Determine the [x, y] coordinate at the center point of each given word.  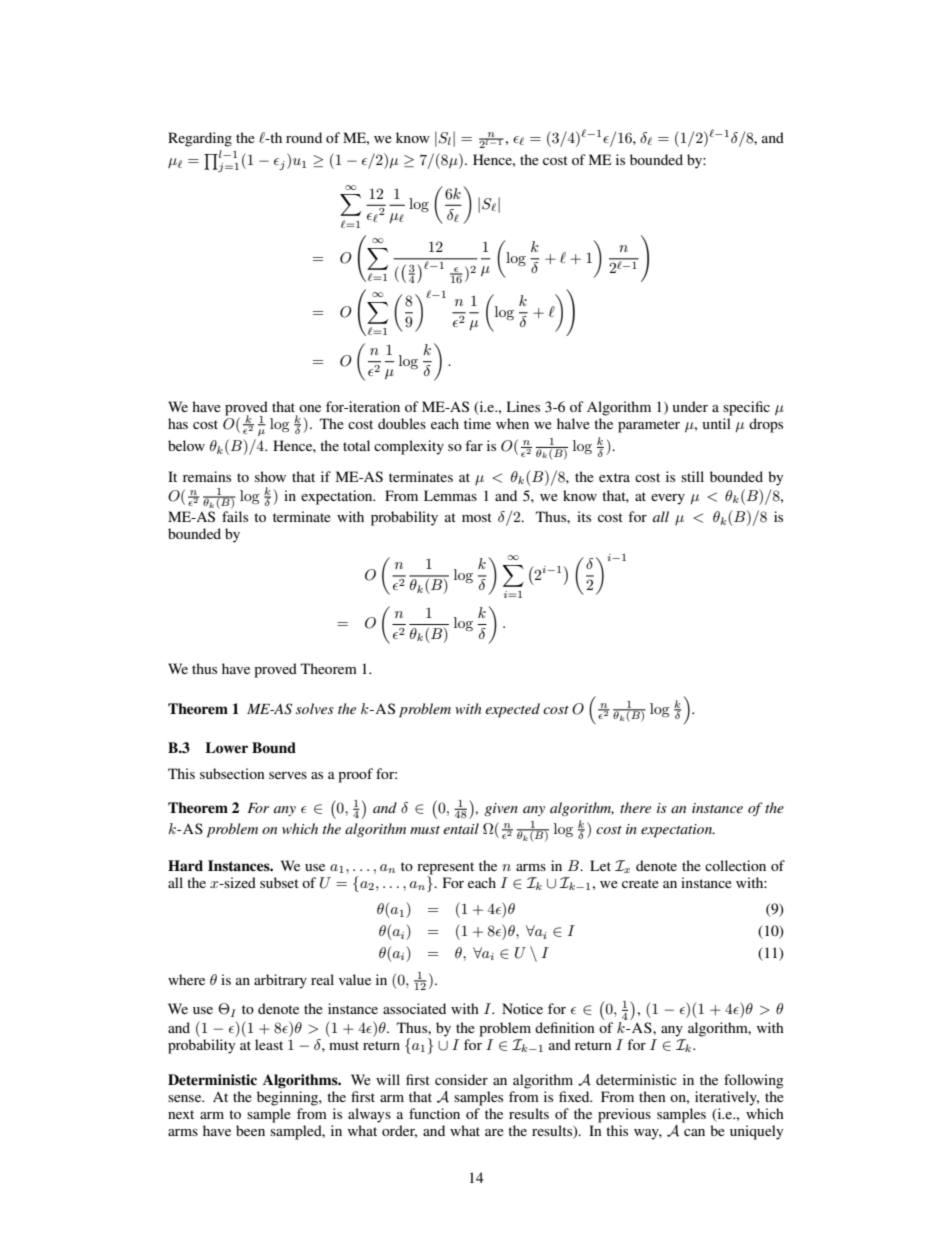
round [304, 137]
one [310, 408]
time [477, 423]
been [250, 1130]
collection [735, 865]
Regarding [200, 139]
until [717, 423]
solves [315, 708]
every [668, 499]
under [690, 406]
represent [445, 868]
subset [279, 882]
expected [512, 710]
